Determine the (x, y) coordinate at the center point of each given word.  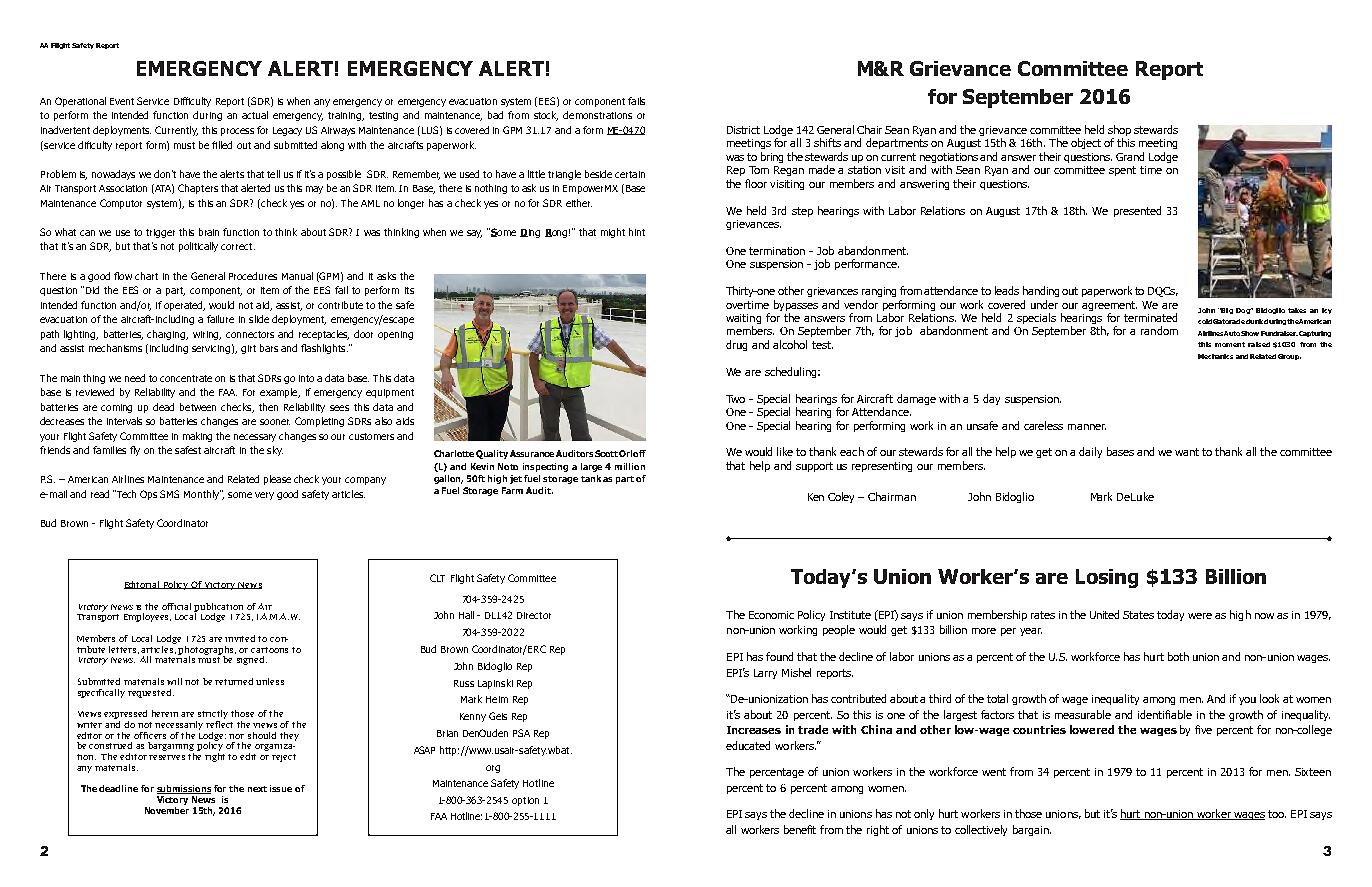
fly (135, 451)
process (237, 132)
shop (1119, 132)
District (743, 130)
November (167, 810)
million (630, 466)
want (1187, 452)
